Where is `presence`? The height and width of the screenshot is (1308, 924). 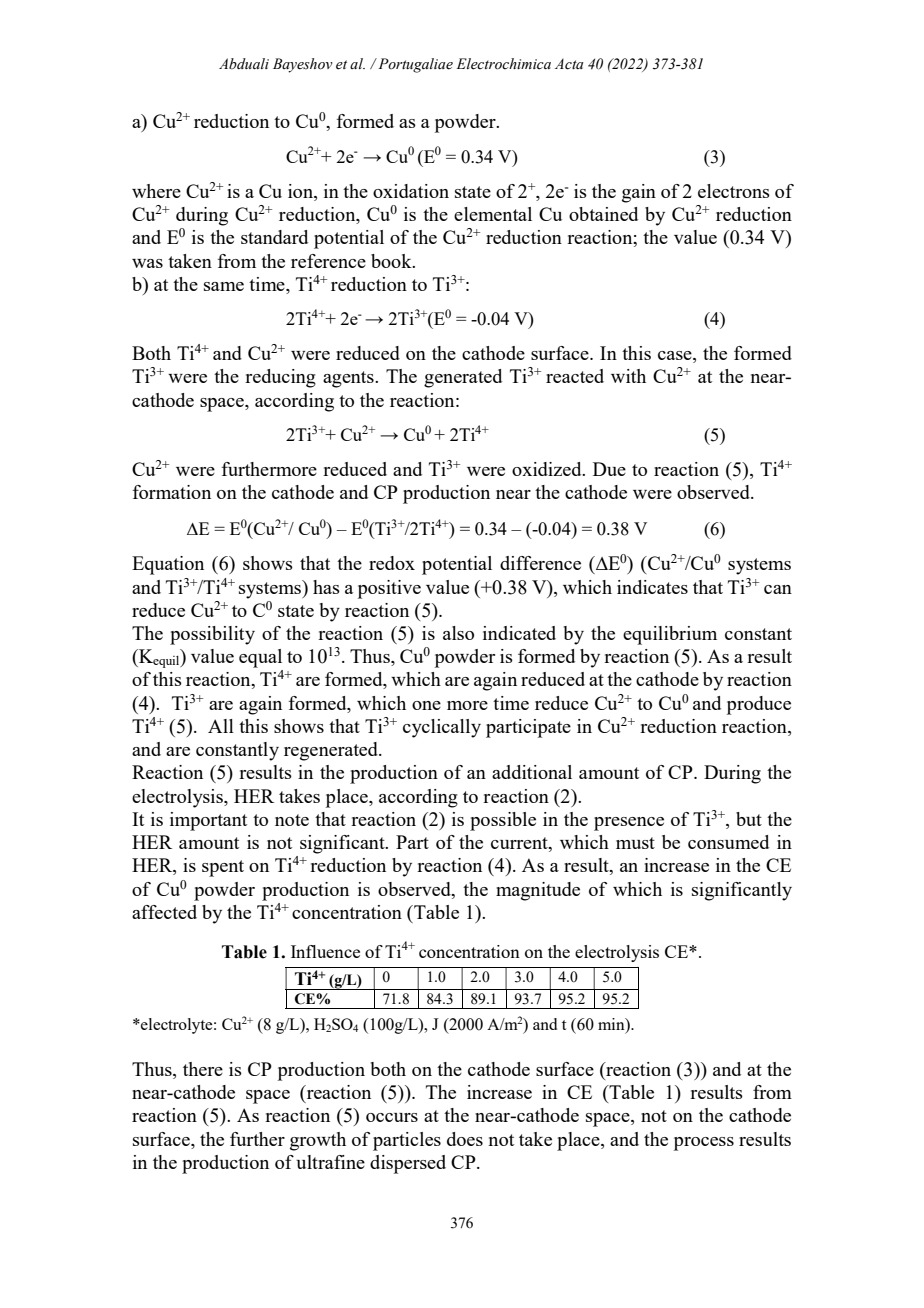 presence is located at coordinates (629, 824).
